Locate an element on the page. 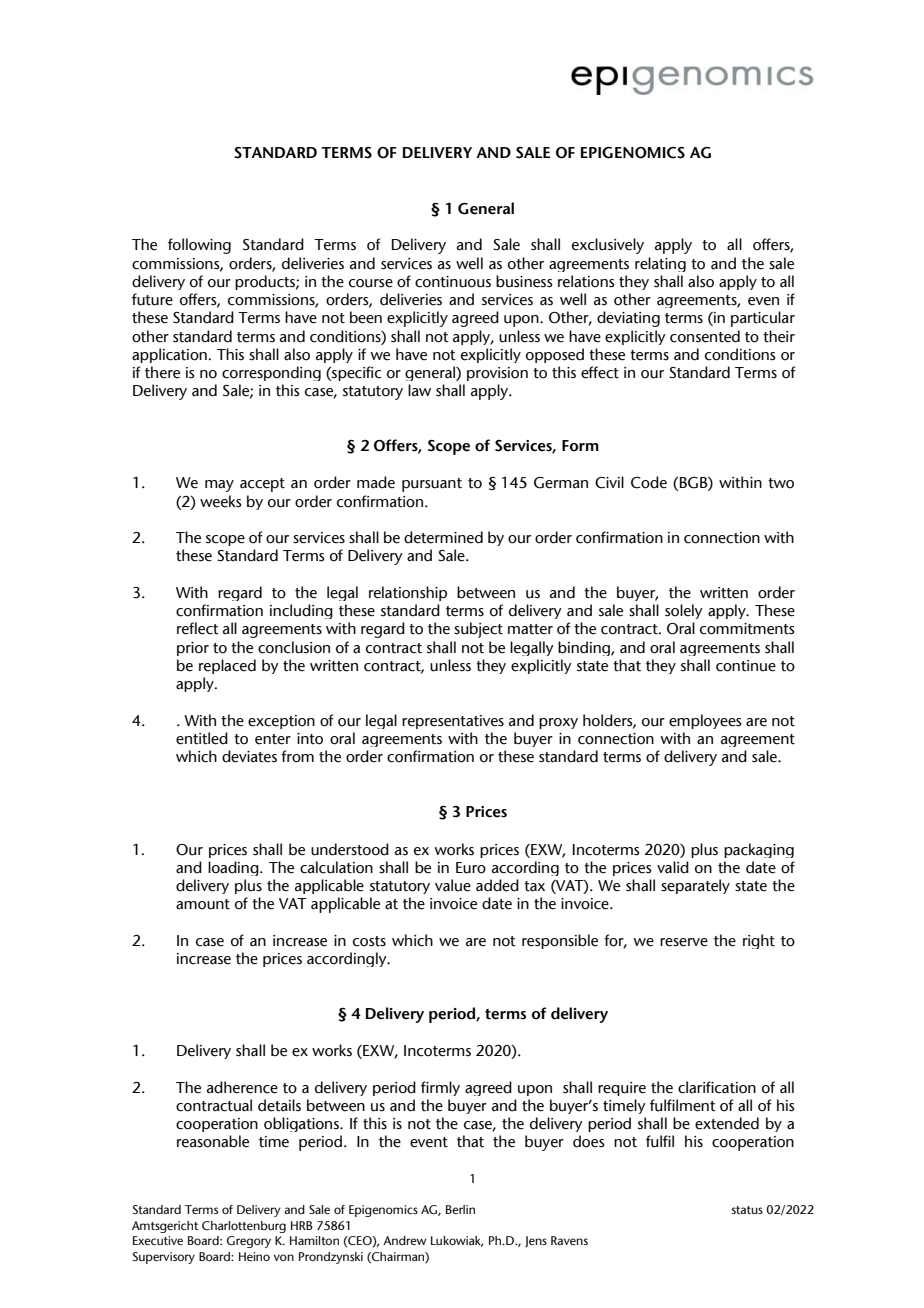 Image resolution: width=924 pixels, height=1308 pixels. continuous is located at coordinates (453, 282).
